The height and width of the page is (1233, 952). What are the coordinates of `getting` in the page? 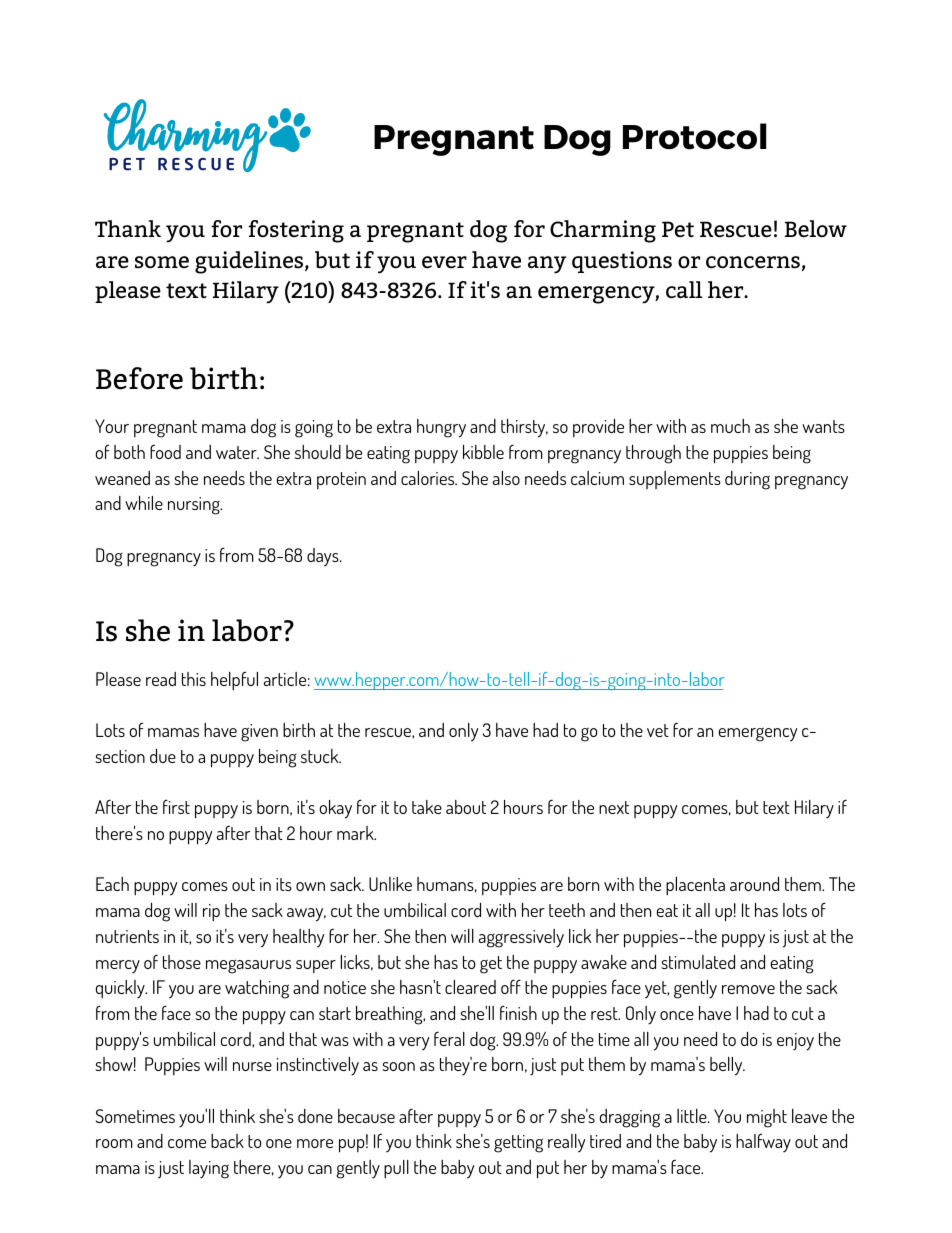 It's located at (518, 1144).
